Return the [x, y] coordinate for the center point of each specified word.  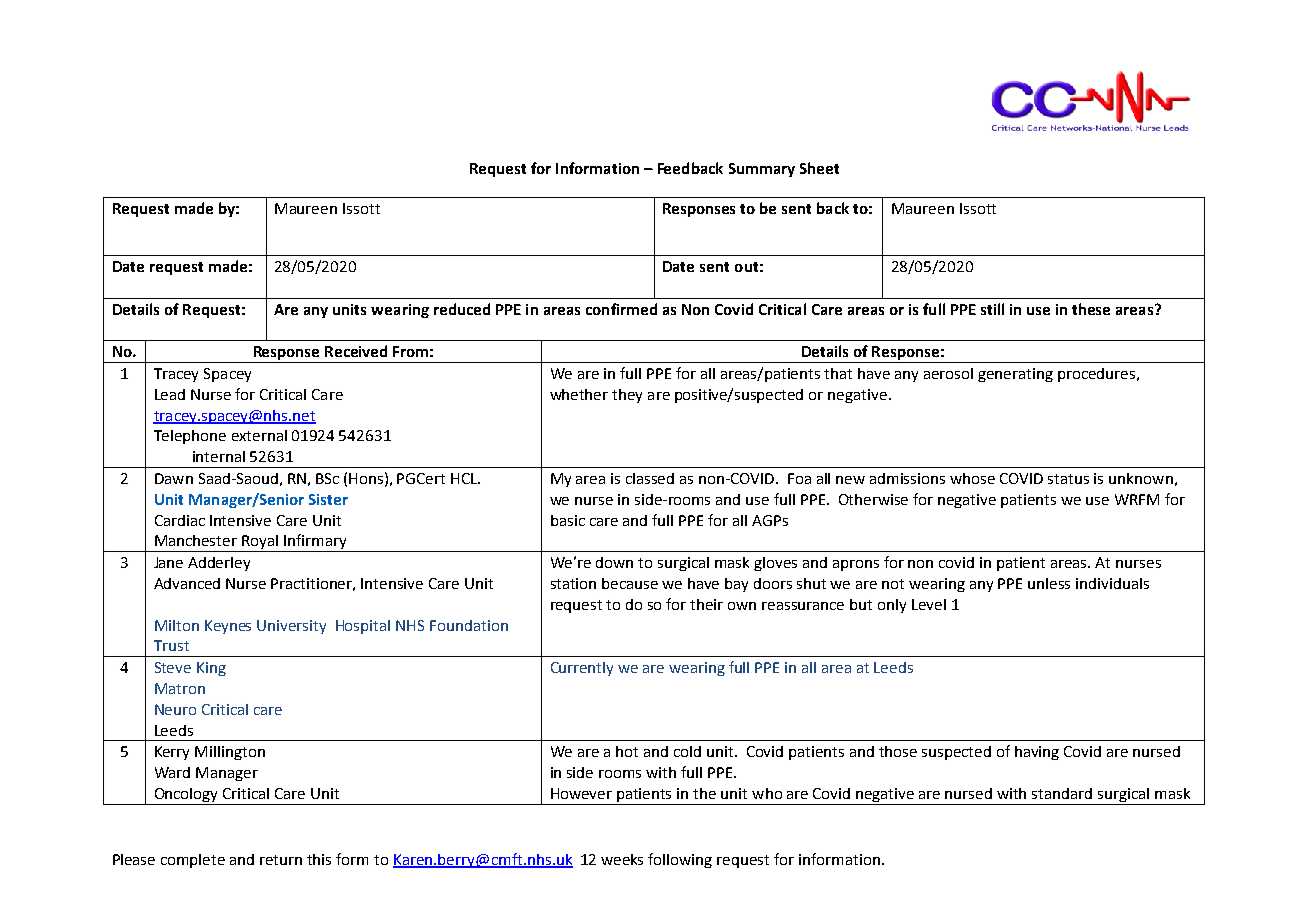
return [281, 860]
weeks [622, 859]
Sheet [819, 168]
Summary [762, 170]
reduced [462, 309]
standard [1062, 793]
